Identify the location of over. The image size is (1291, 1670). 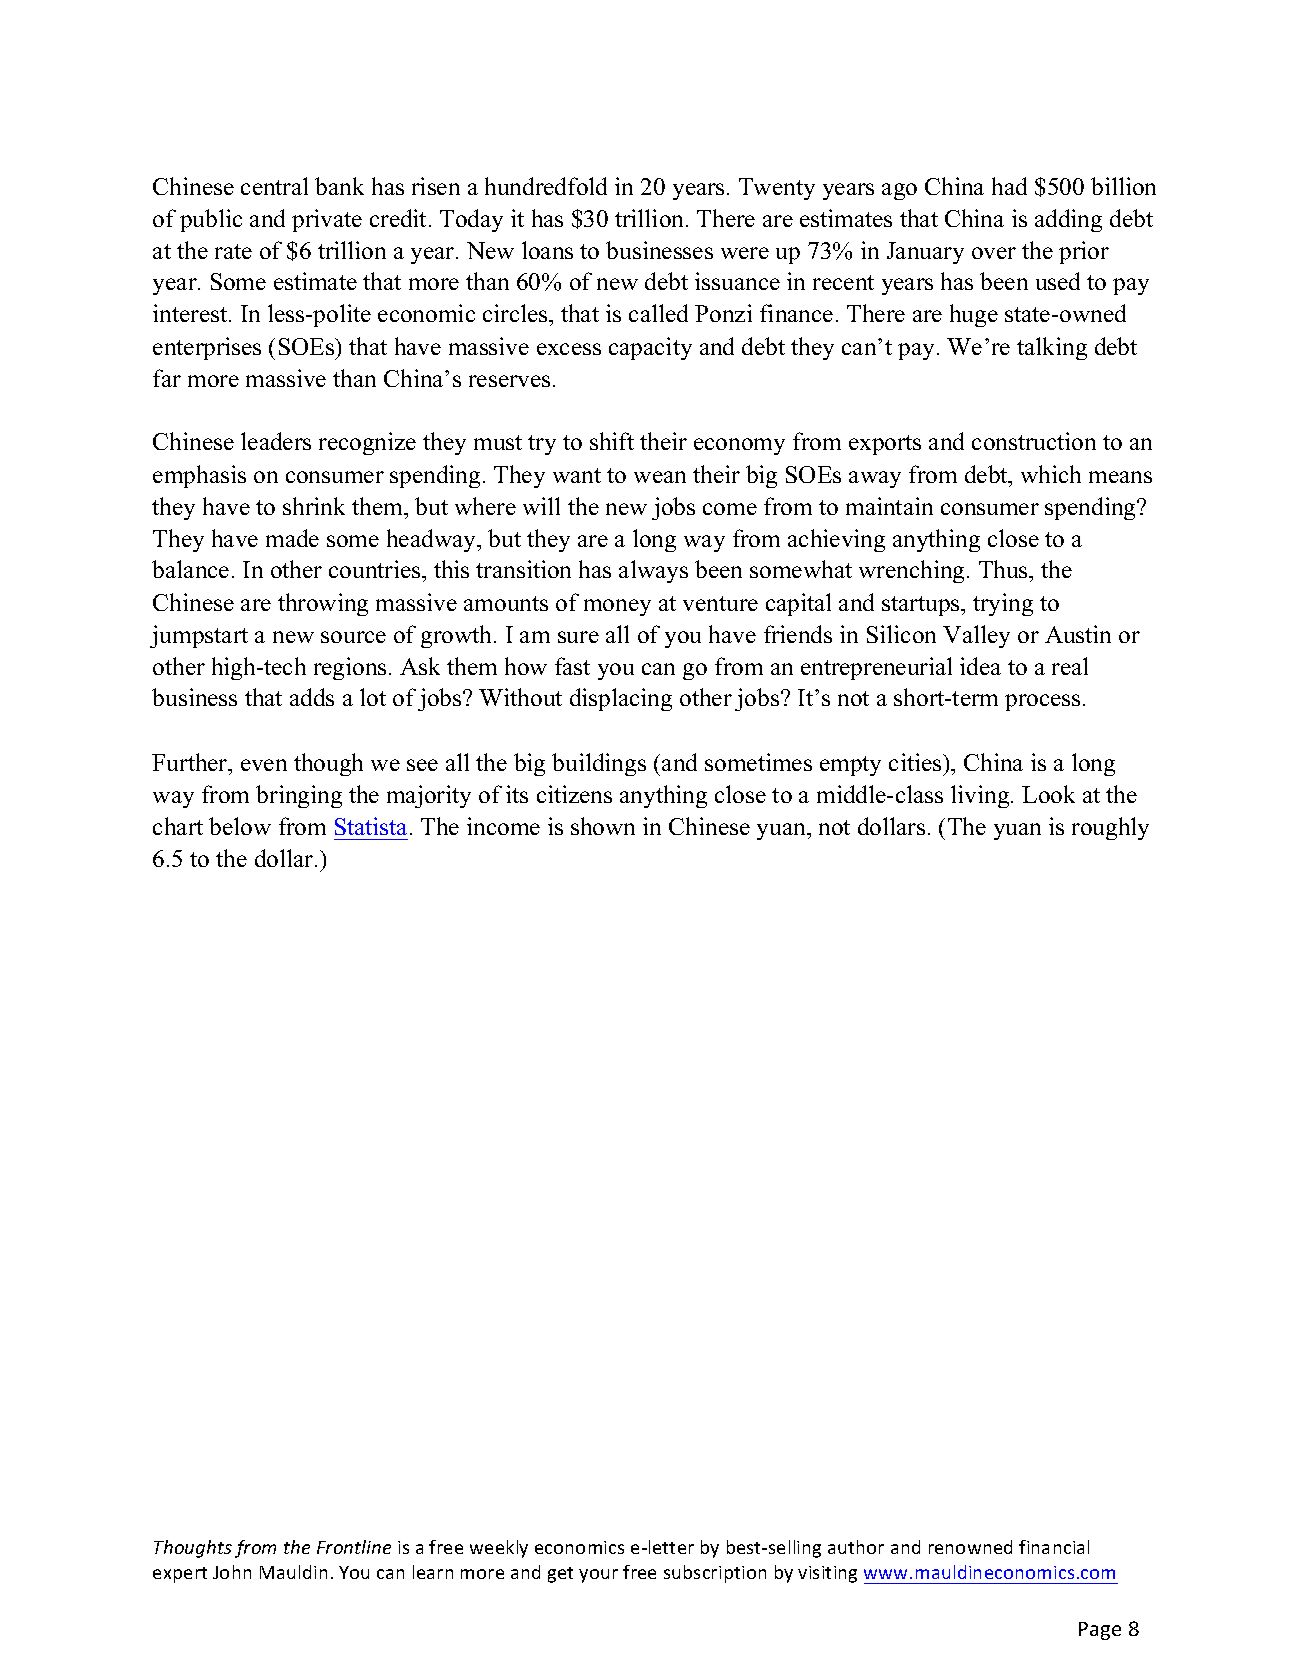
(994, 253).
